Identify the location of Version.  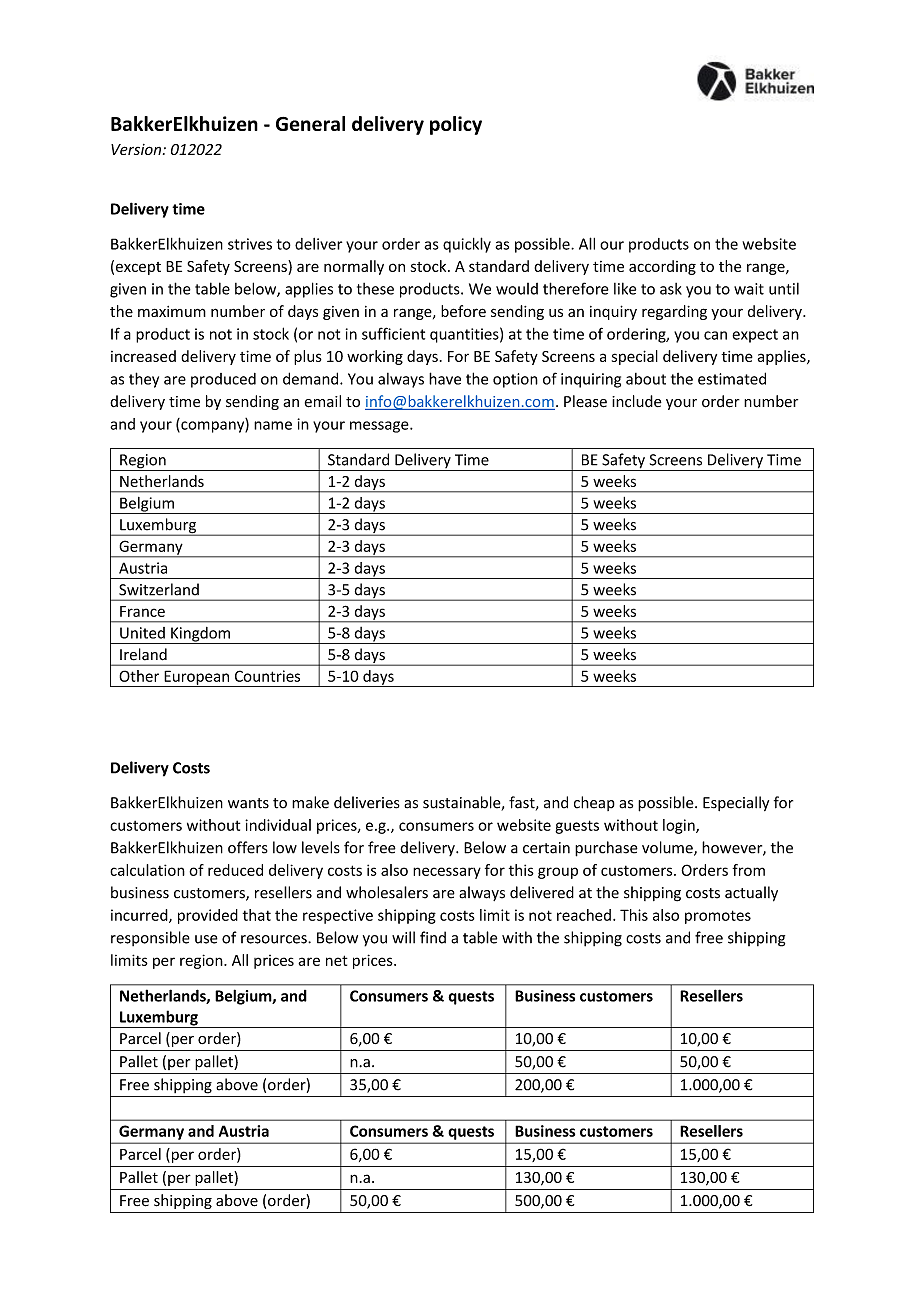
(137, 149).
